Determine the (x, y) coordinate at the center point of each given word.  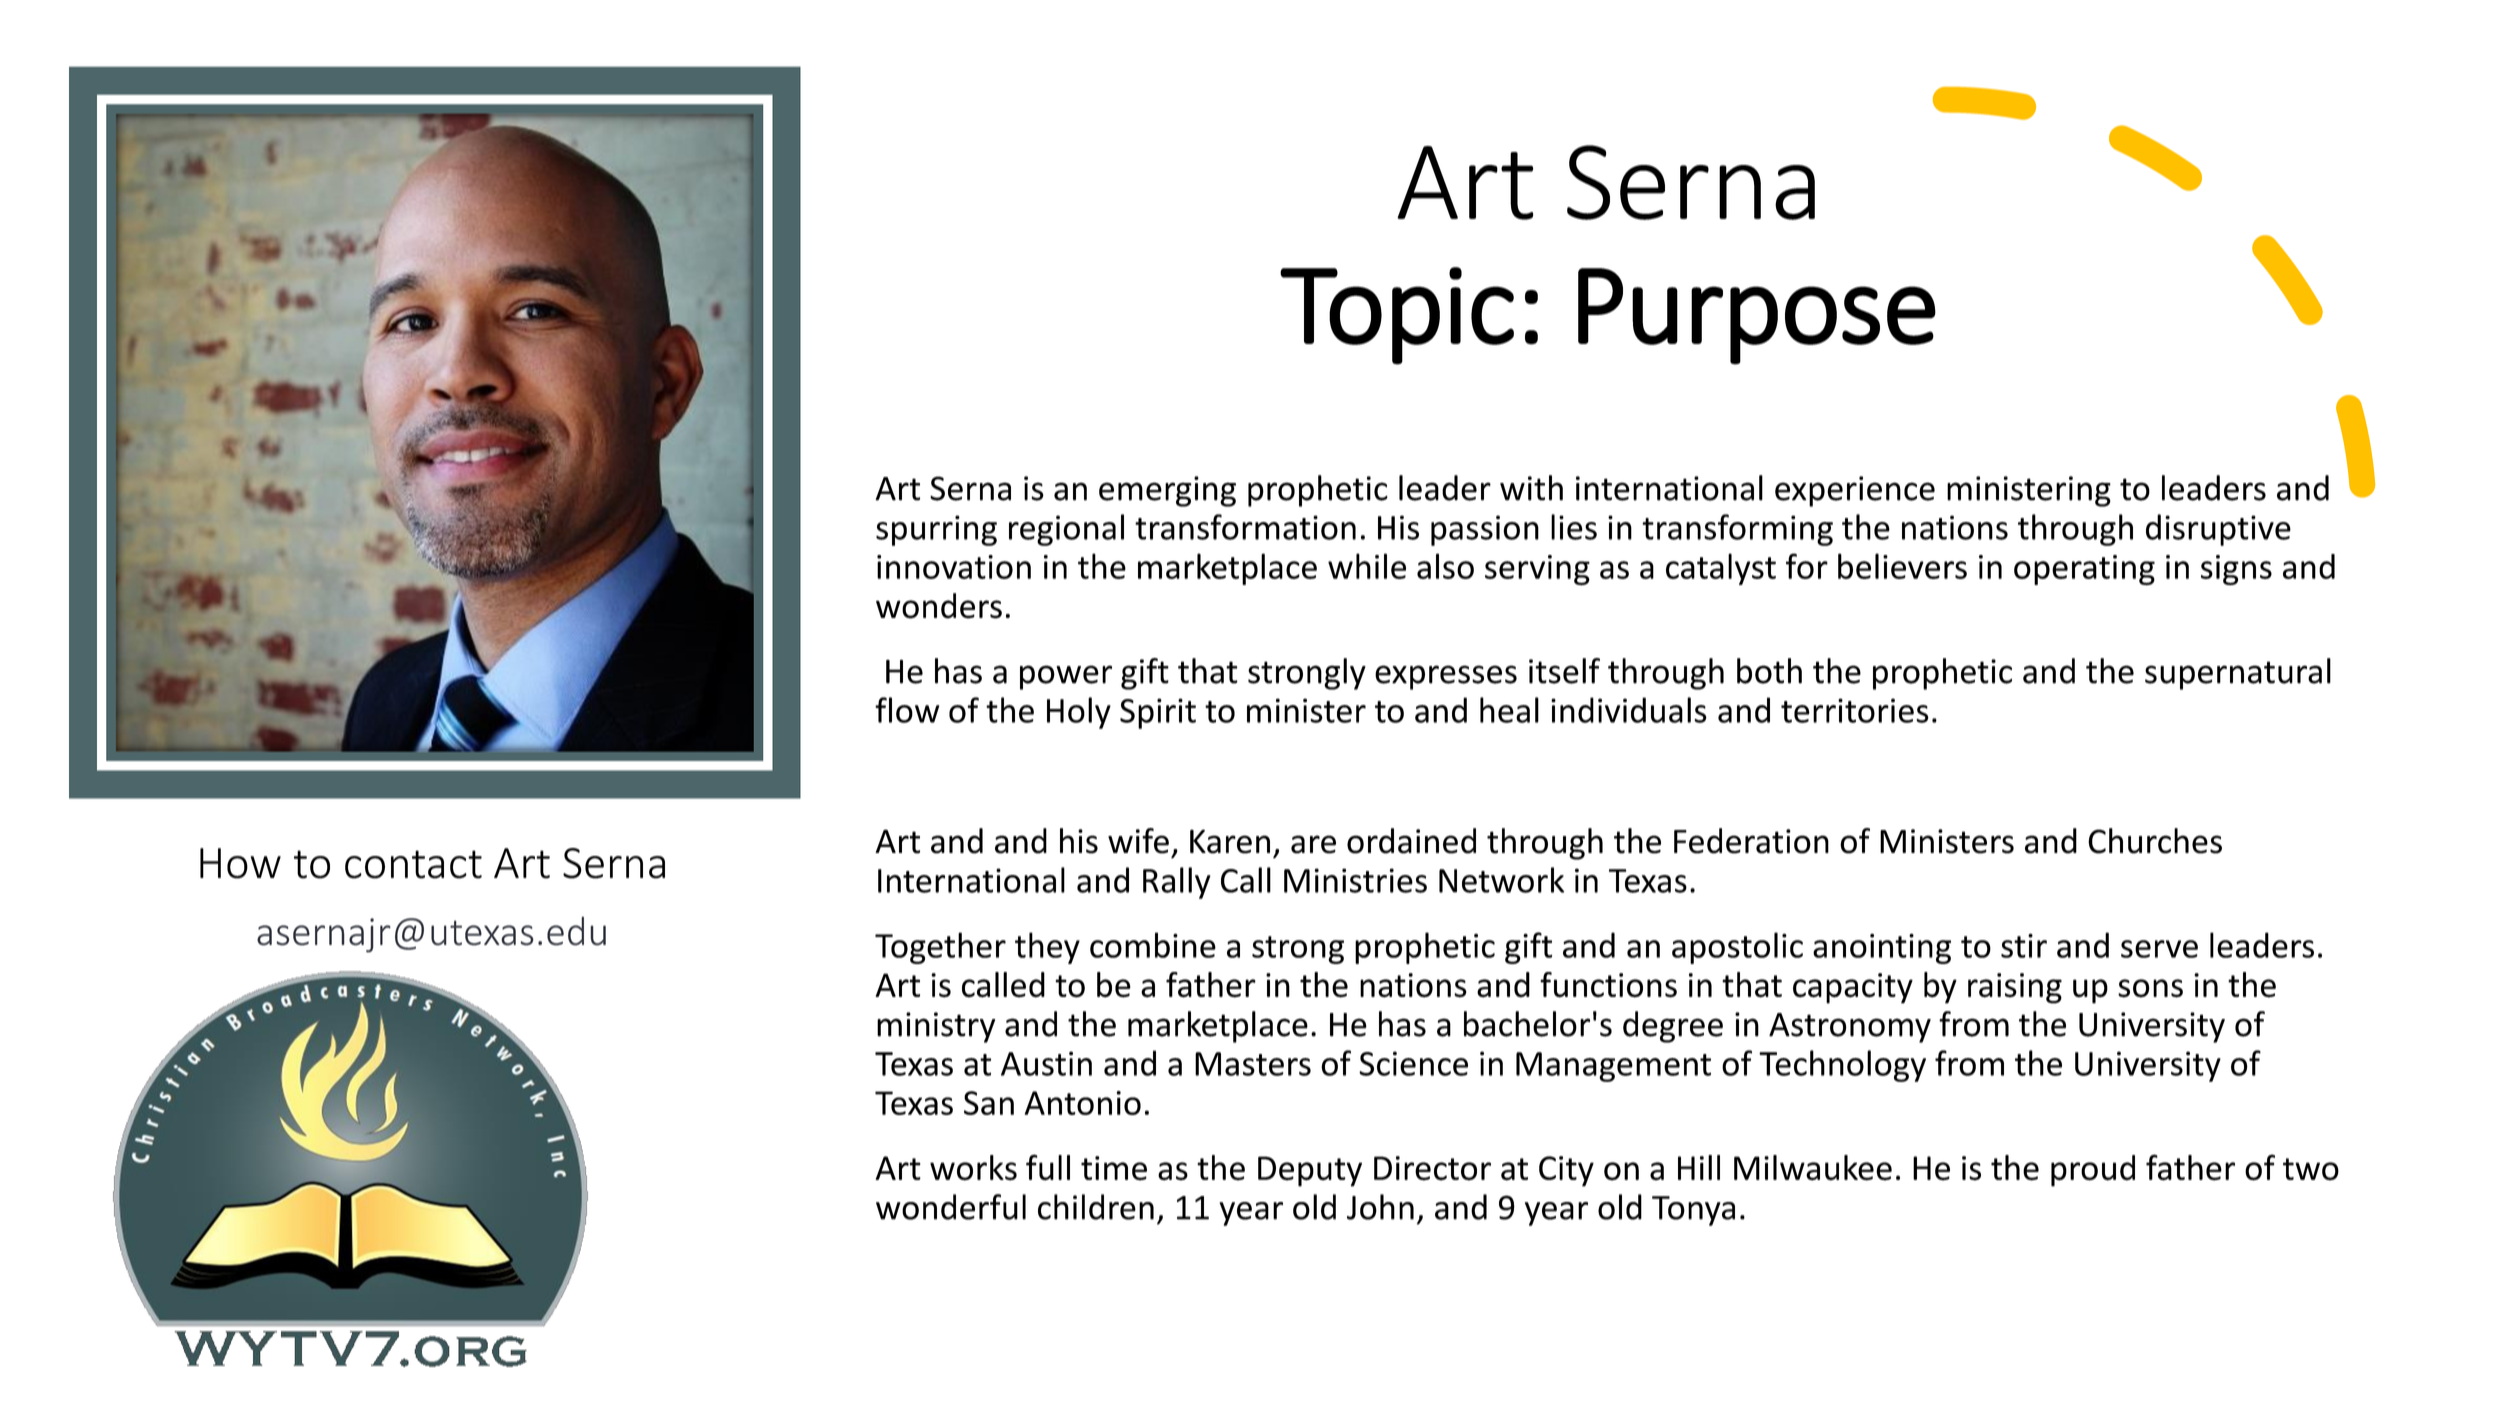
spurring (936, 530)
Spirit (1158, 713)
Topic (1397, 316)
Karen (1230, 841)
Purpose (1757, 316)
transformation (1245, 527)
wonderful (951, 1207)
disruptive (2218, 530)
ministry (936, 1027)
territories (1855, 710)
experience (1855, 491)
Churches (2155, 841)
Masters (1253, 1064)
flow (907, 710)
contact (413, 864)
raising (2015, 988)
